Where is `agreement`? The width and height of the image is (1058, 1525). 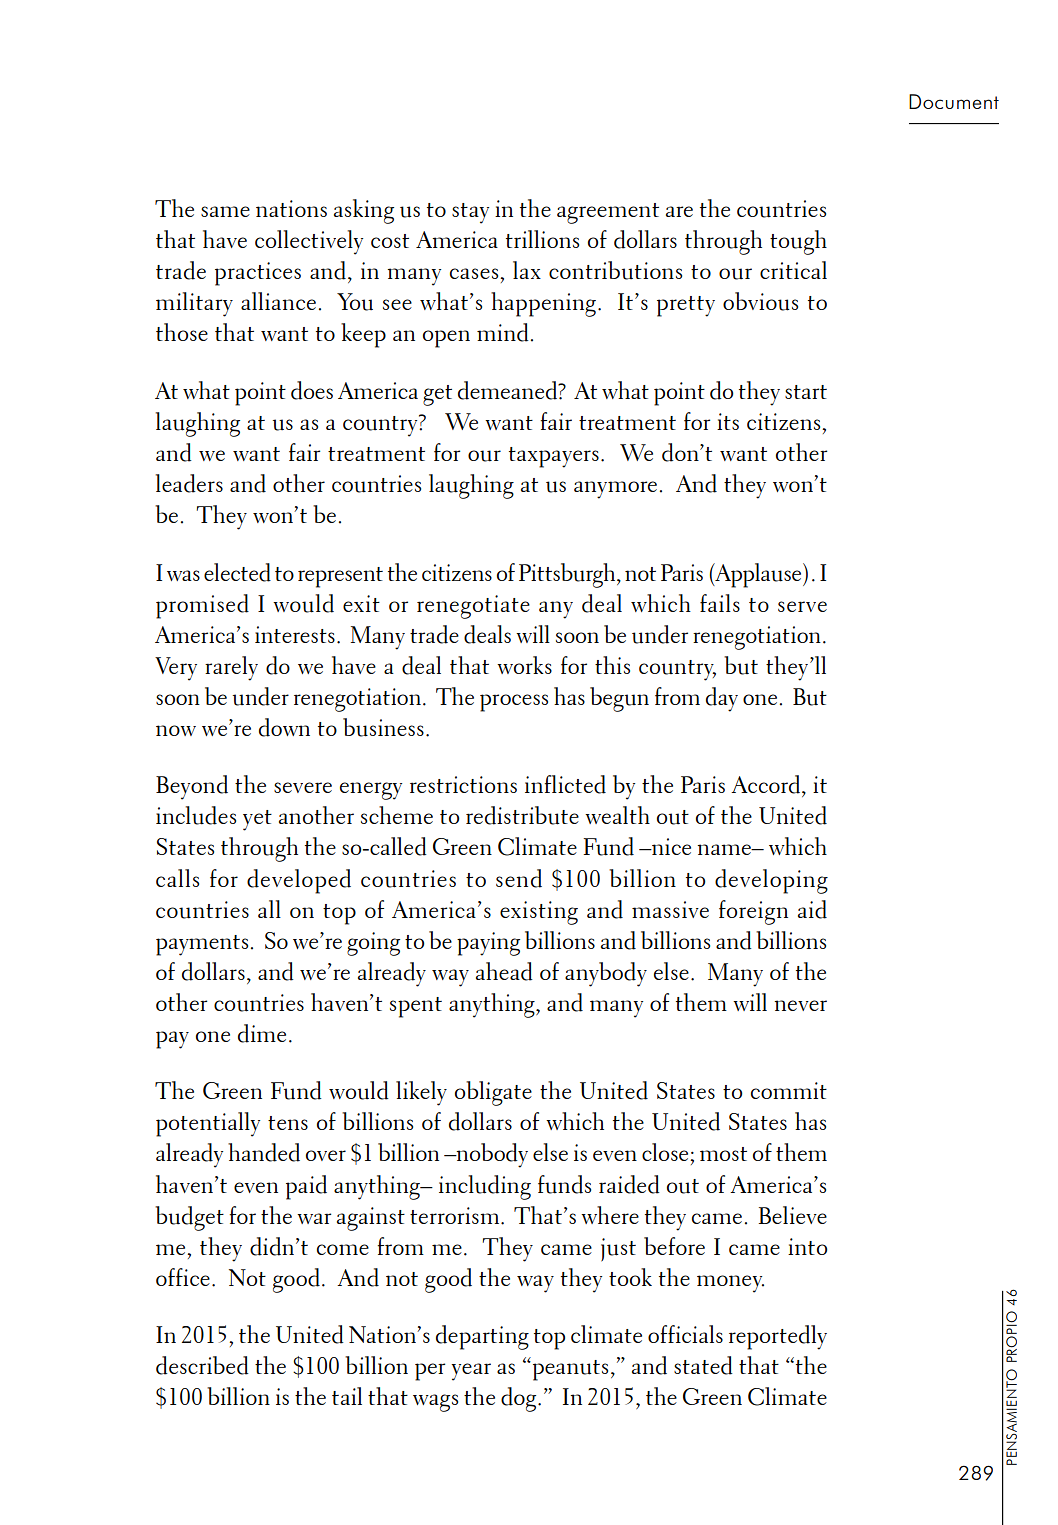
agreement is located at coordinates (608, 213).
